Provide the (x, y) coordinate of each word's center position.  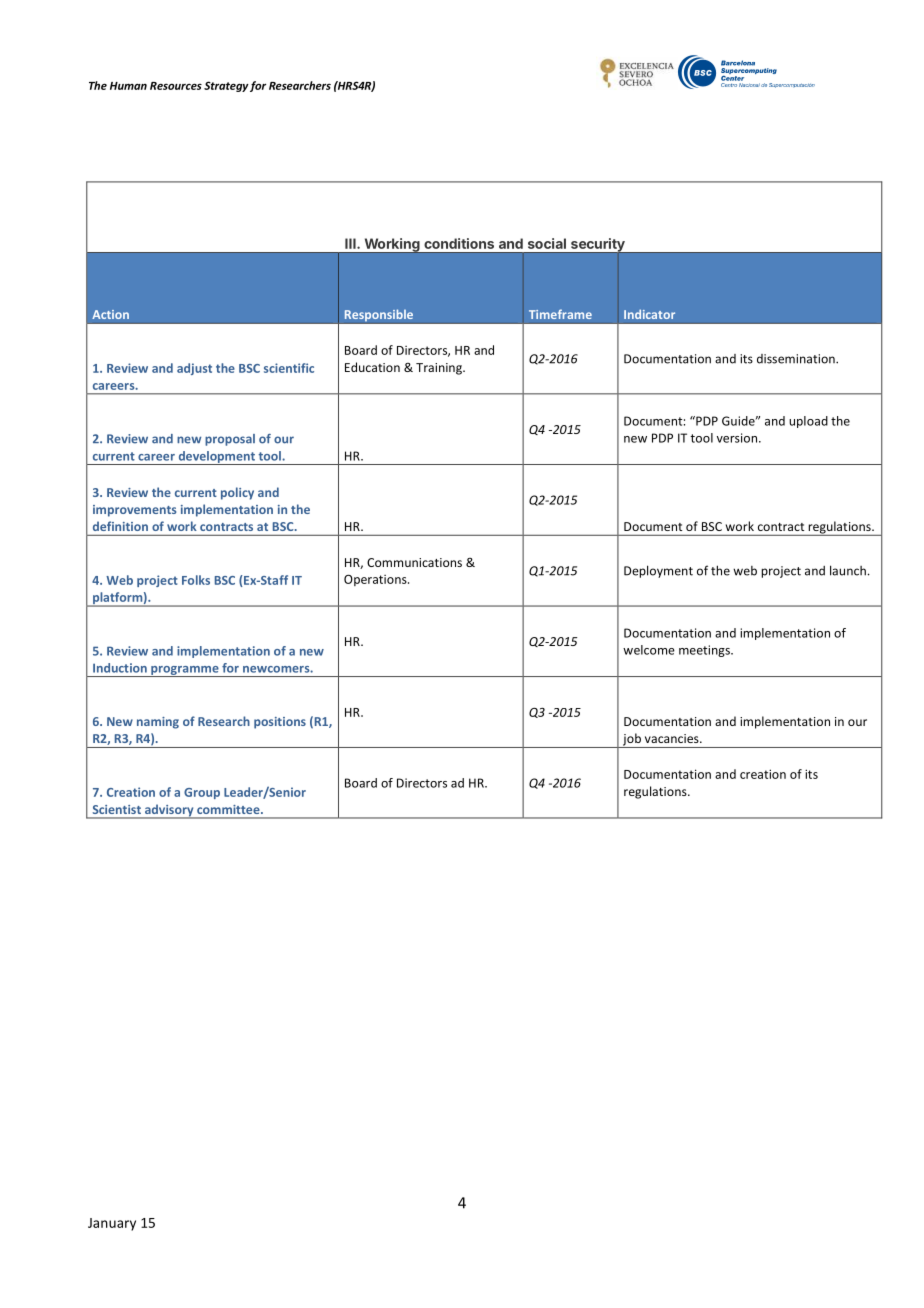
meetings (705, 651)
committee (229, 809)
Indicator (649, 314)
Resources (176, 86)
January (112, 1224)
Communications (414, 562)
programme (185, 671)
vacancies (673, 738)
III (351, 243)
